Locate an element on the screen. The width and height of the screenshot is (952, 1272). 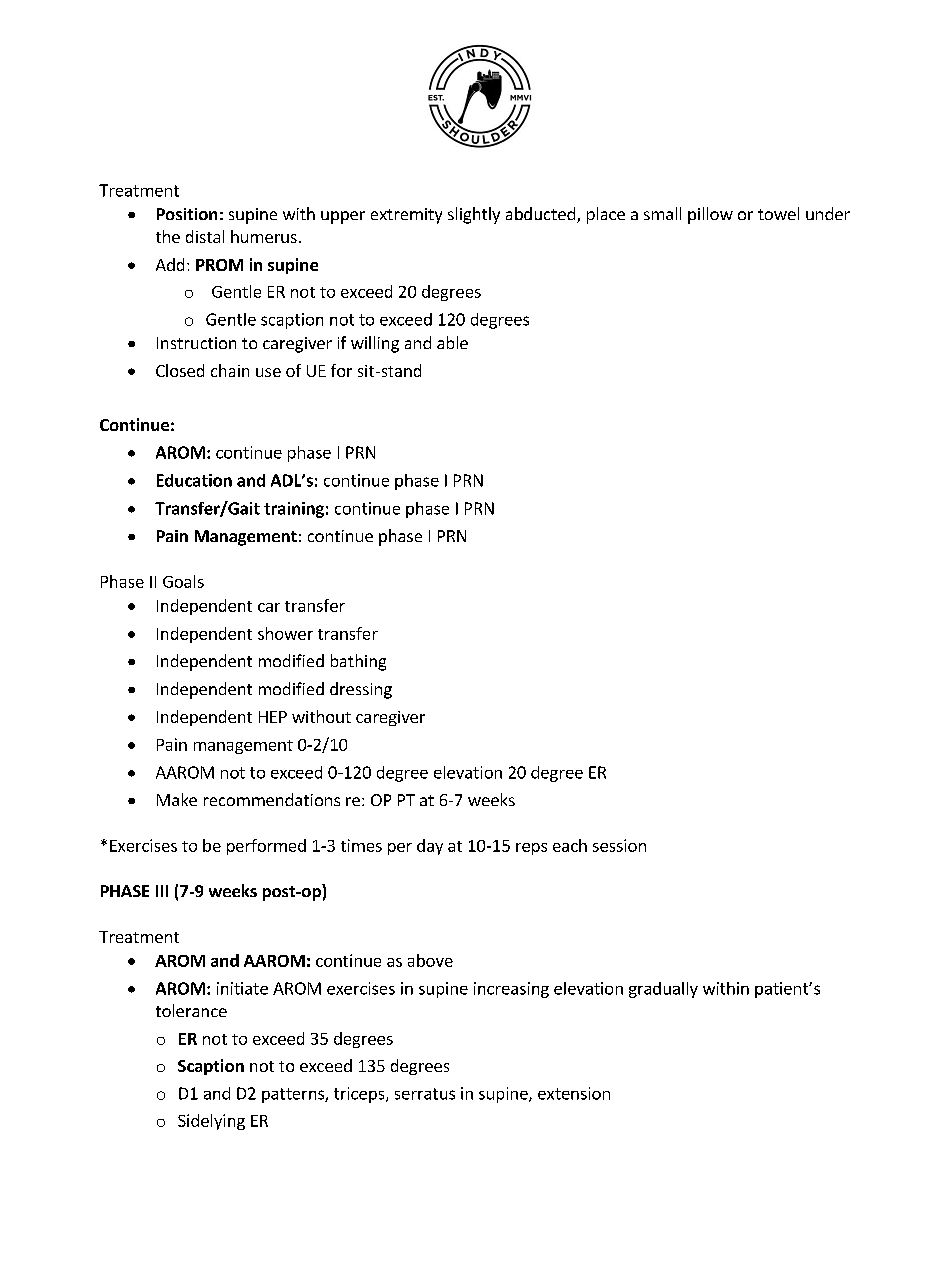
tolerance is located at coordinates (191, 1010).
